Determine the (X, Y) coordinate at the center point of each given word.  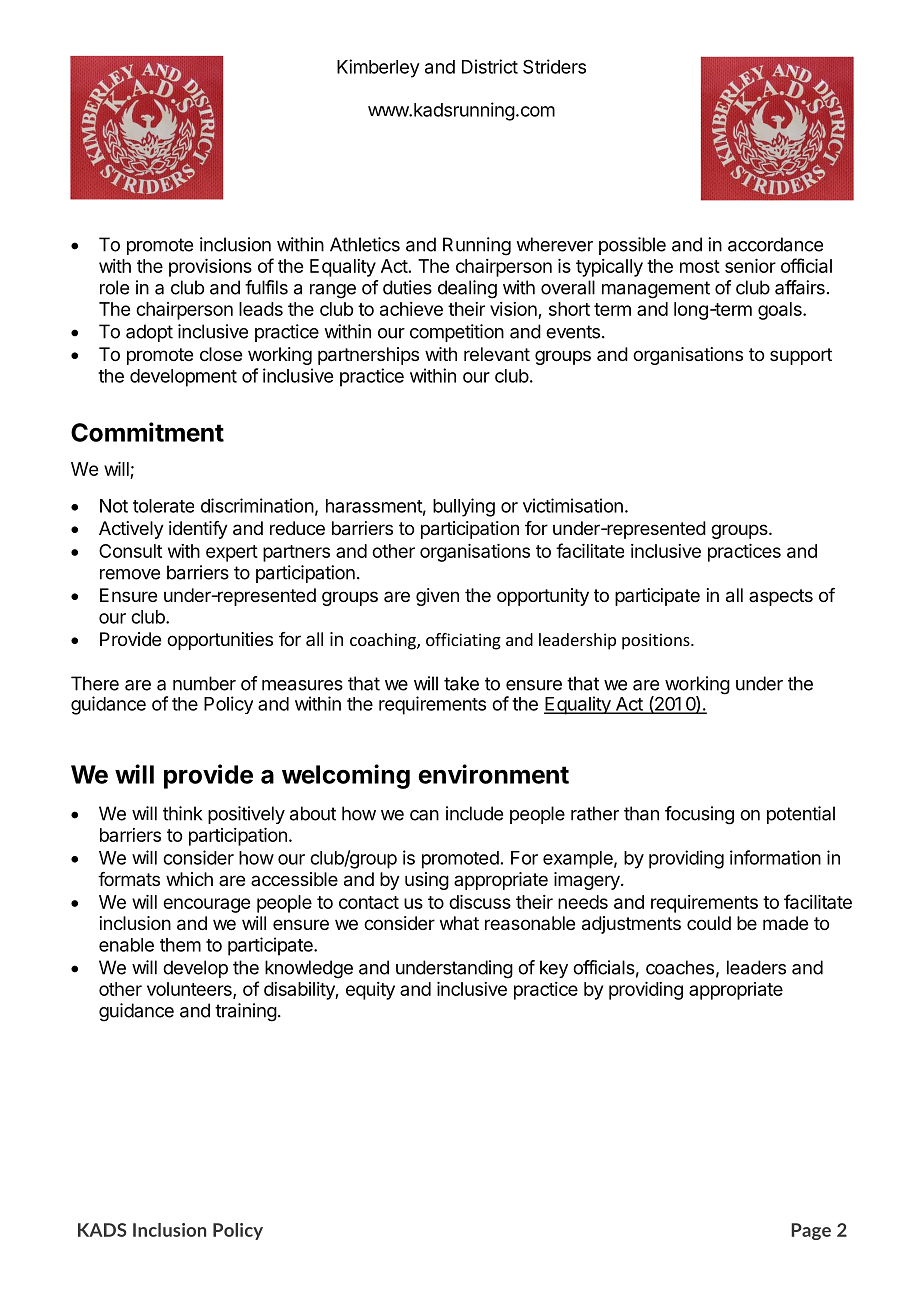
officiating (463, 641)
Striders (554, 66)
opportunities (220, 641)
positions (657, 641)
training (246, 1012)
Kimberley (378, 68)
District (490, 66)
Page (811, 1231)
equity (370, 991)
